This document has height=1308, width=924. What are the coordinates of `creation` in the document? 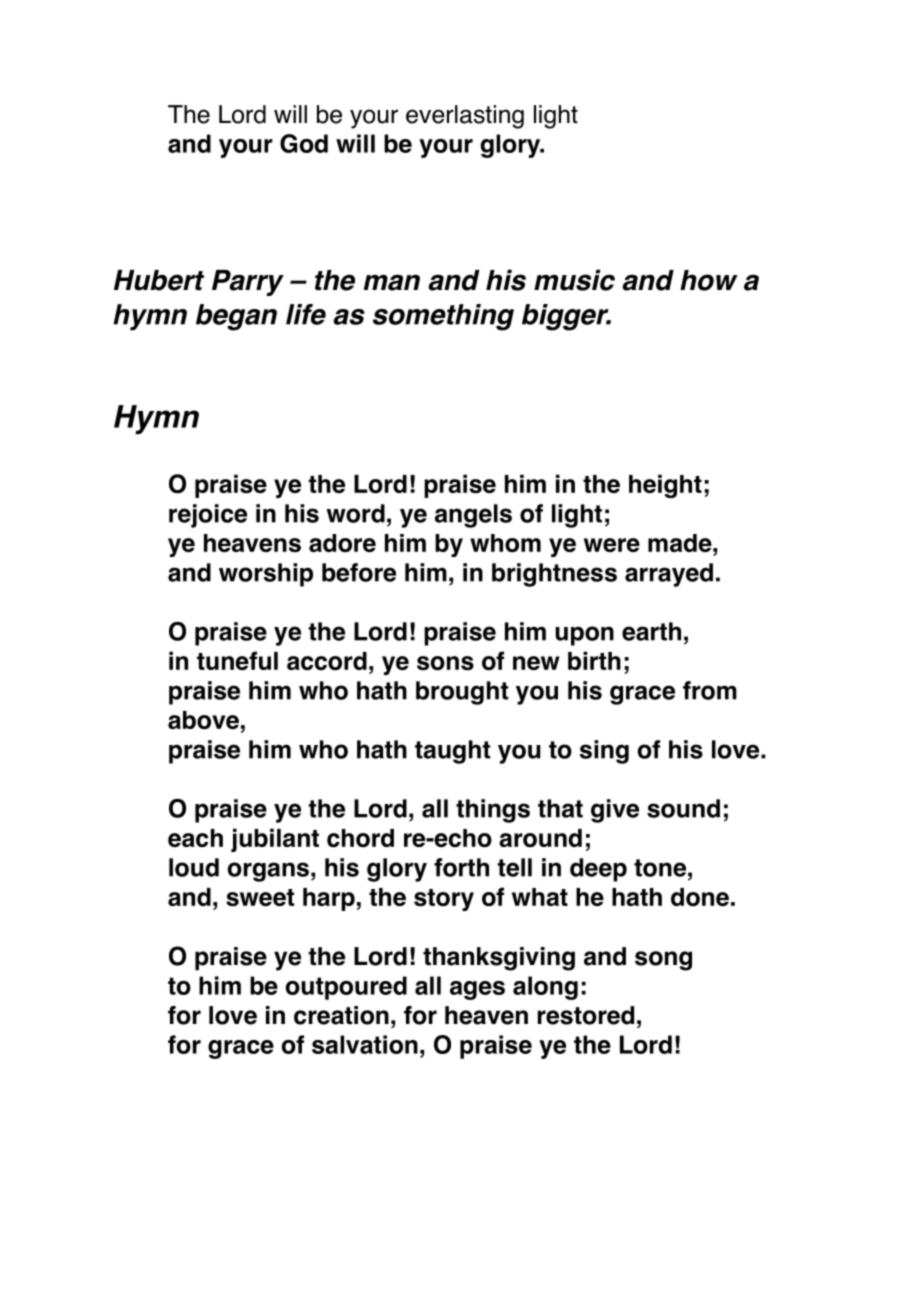 It's located at (341, 1015).
